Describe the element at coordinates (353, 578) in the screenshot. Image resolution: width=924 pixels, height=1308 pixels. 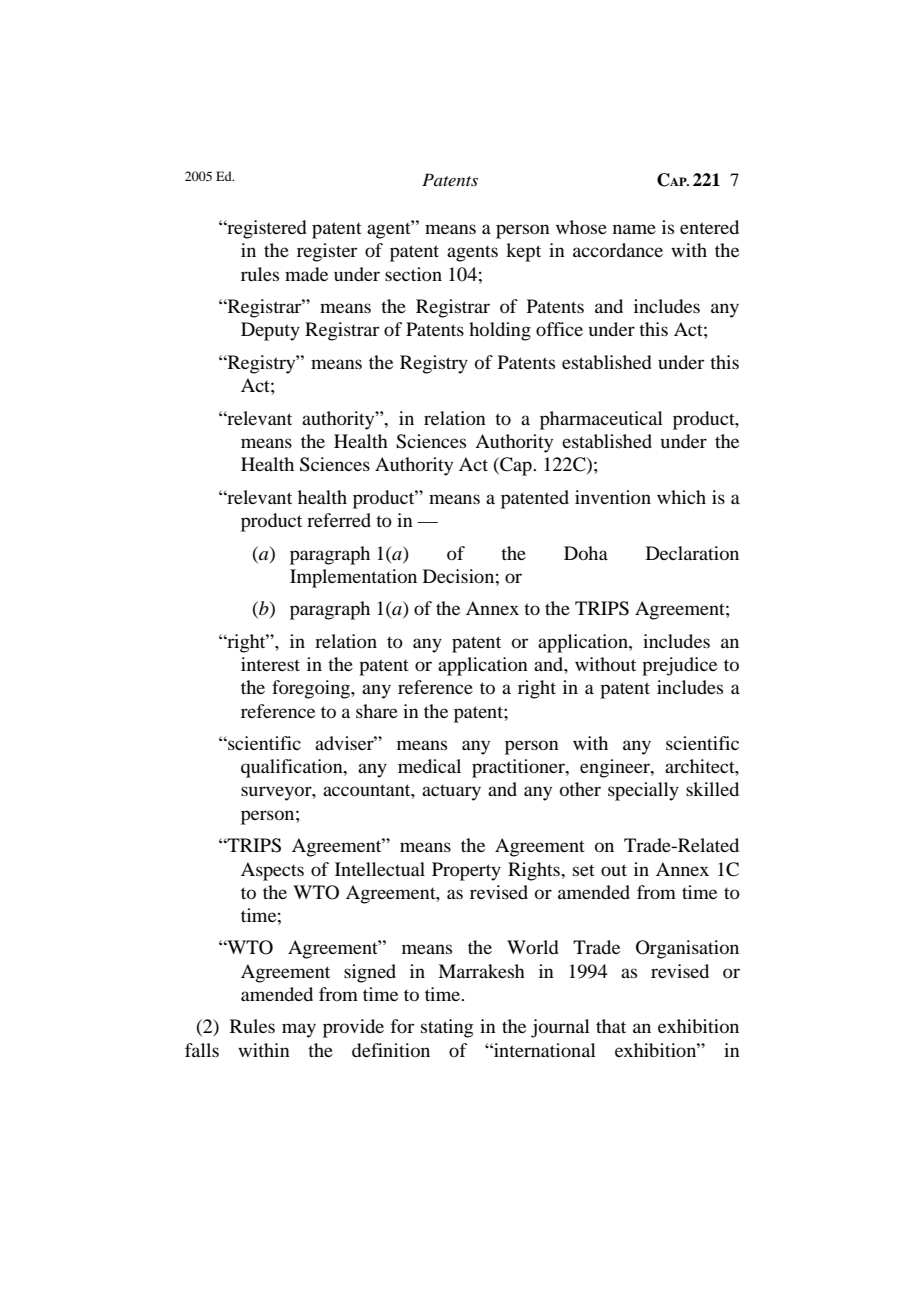
I see `Implementation` at that location.
